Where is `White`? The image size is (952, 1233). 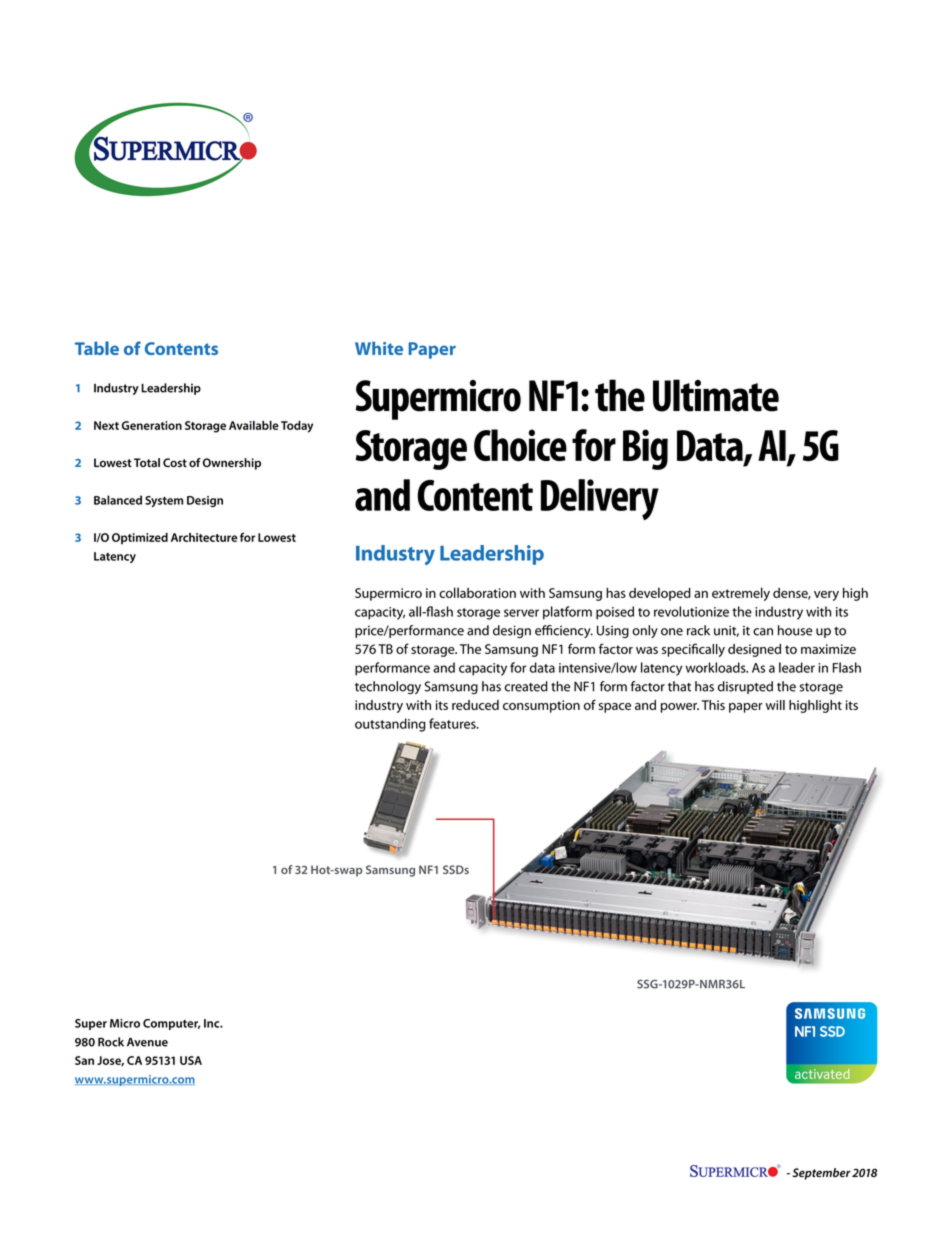
White is located at coordinates (379, 348).
